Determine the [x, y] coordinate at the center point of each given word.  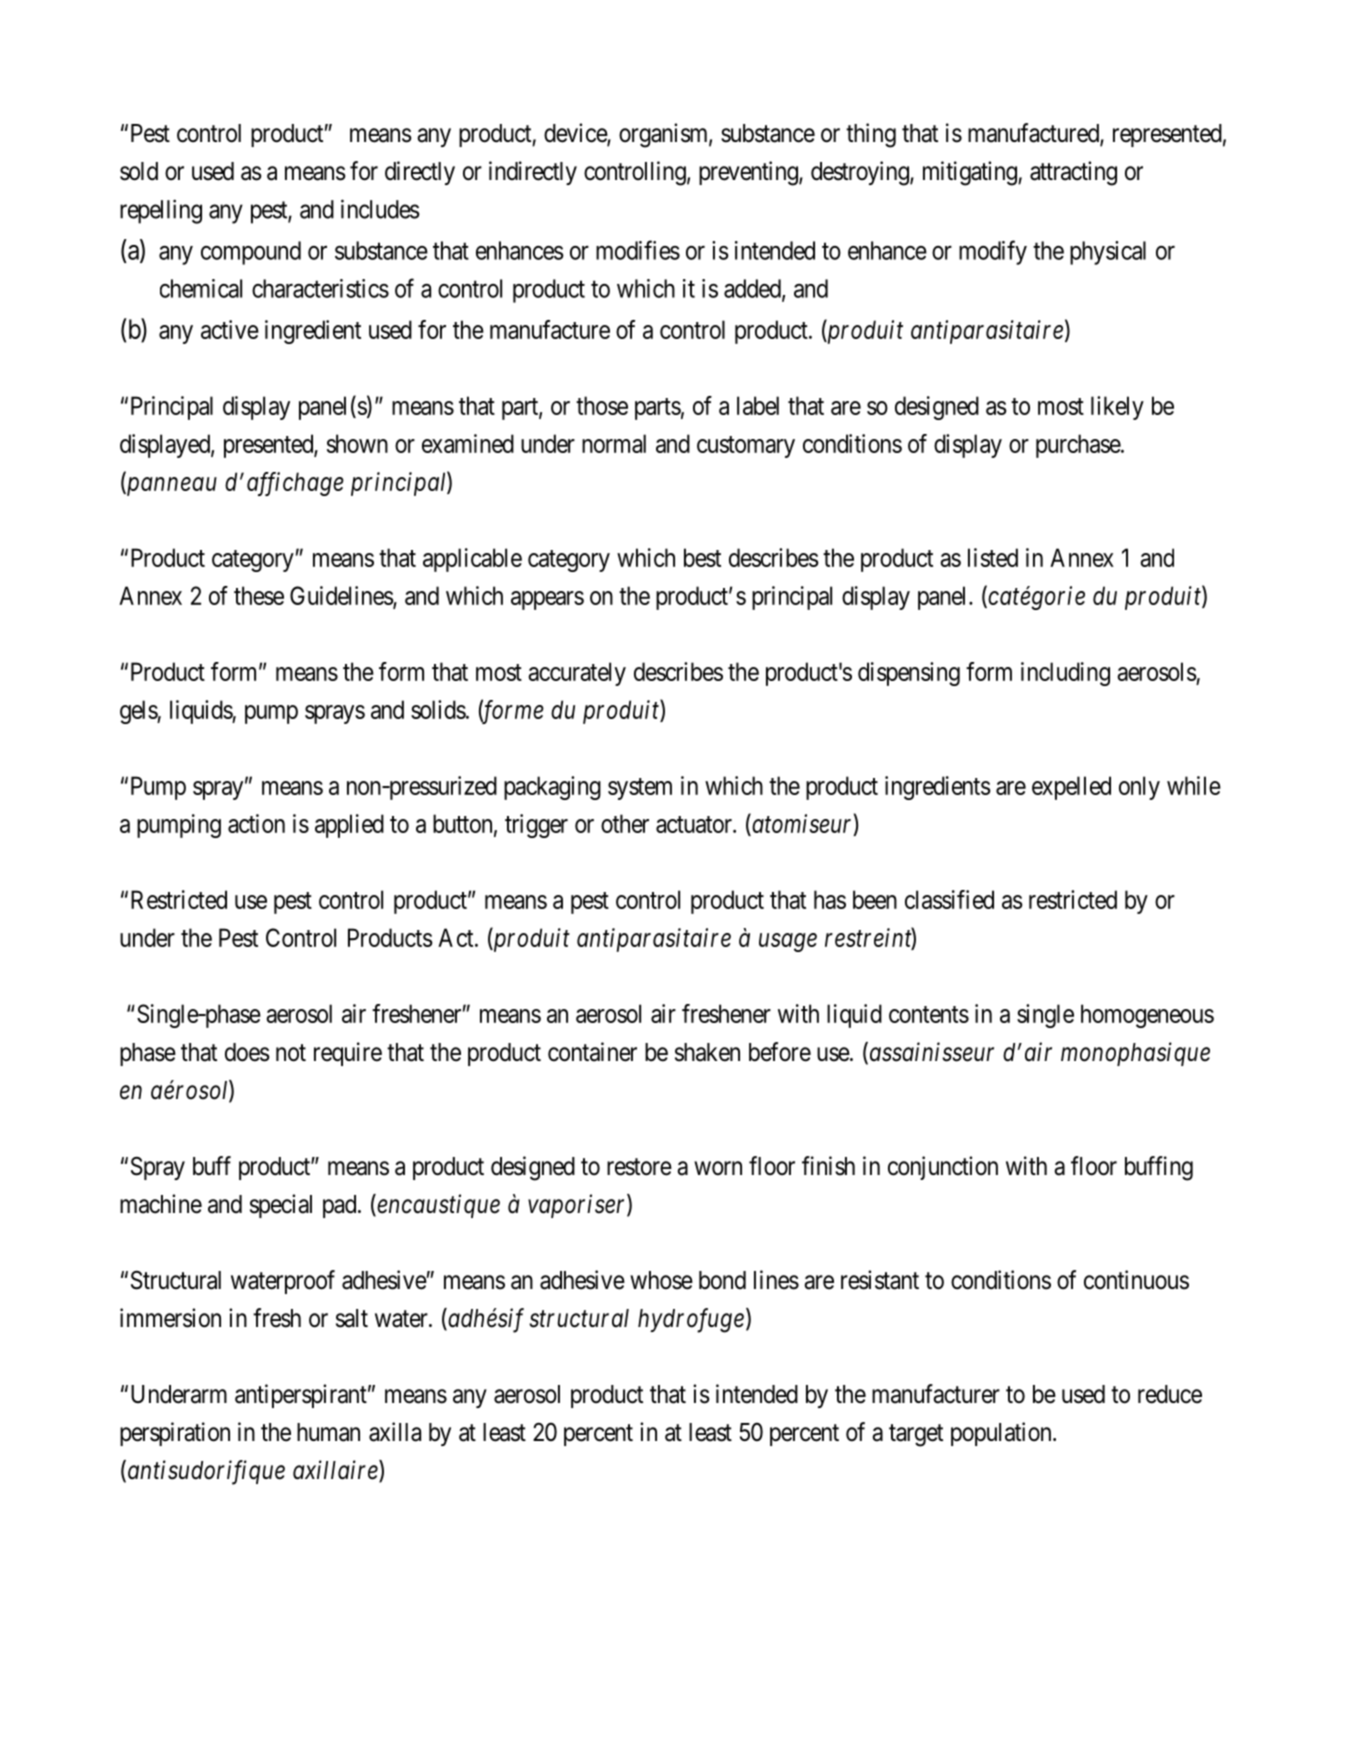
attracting [1073, 173]
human [328, 1432]
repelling [161, 211]
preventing [749, 173]
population [1002, 1434]
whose [661, 1280]
